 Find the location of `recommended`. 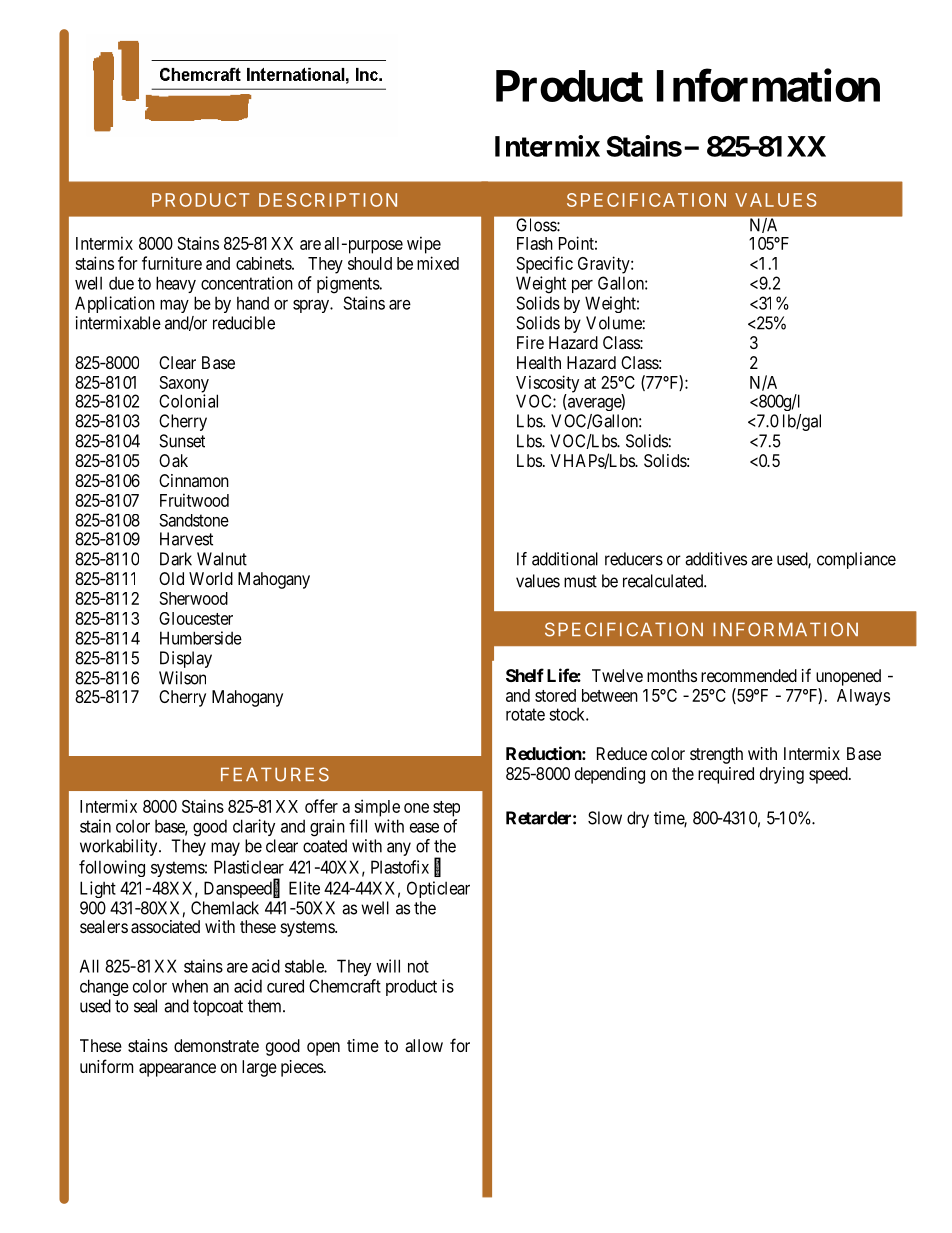

recommended is located at coordinates (749, 675).
